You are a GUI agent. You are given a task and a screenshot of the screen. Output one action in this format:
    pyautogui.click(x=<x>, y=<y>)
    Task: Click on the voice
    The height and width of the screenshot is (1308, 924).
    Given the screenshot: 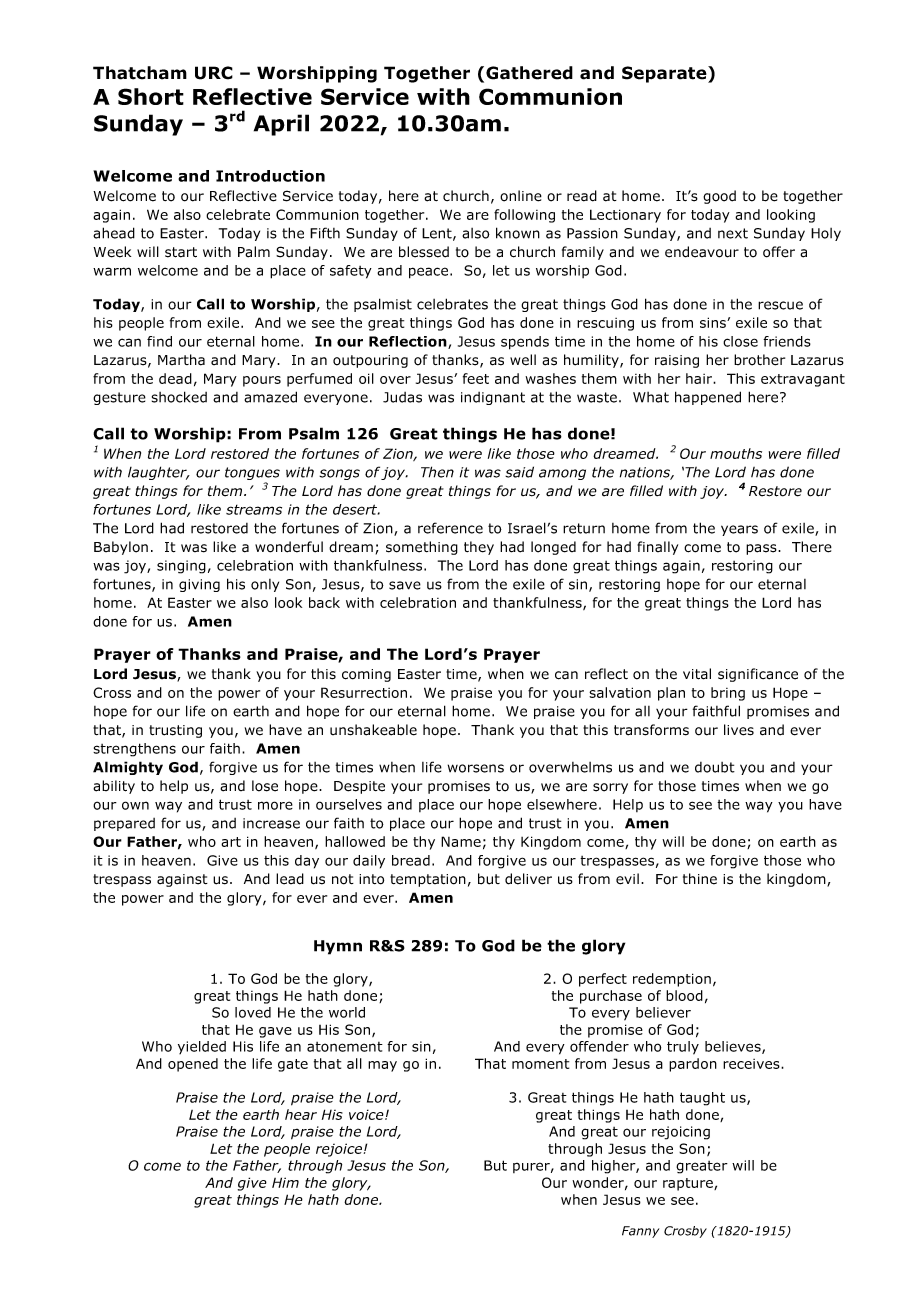 What is the action you would take?
    pyautogui.click(x=367, y=1114)
